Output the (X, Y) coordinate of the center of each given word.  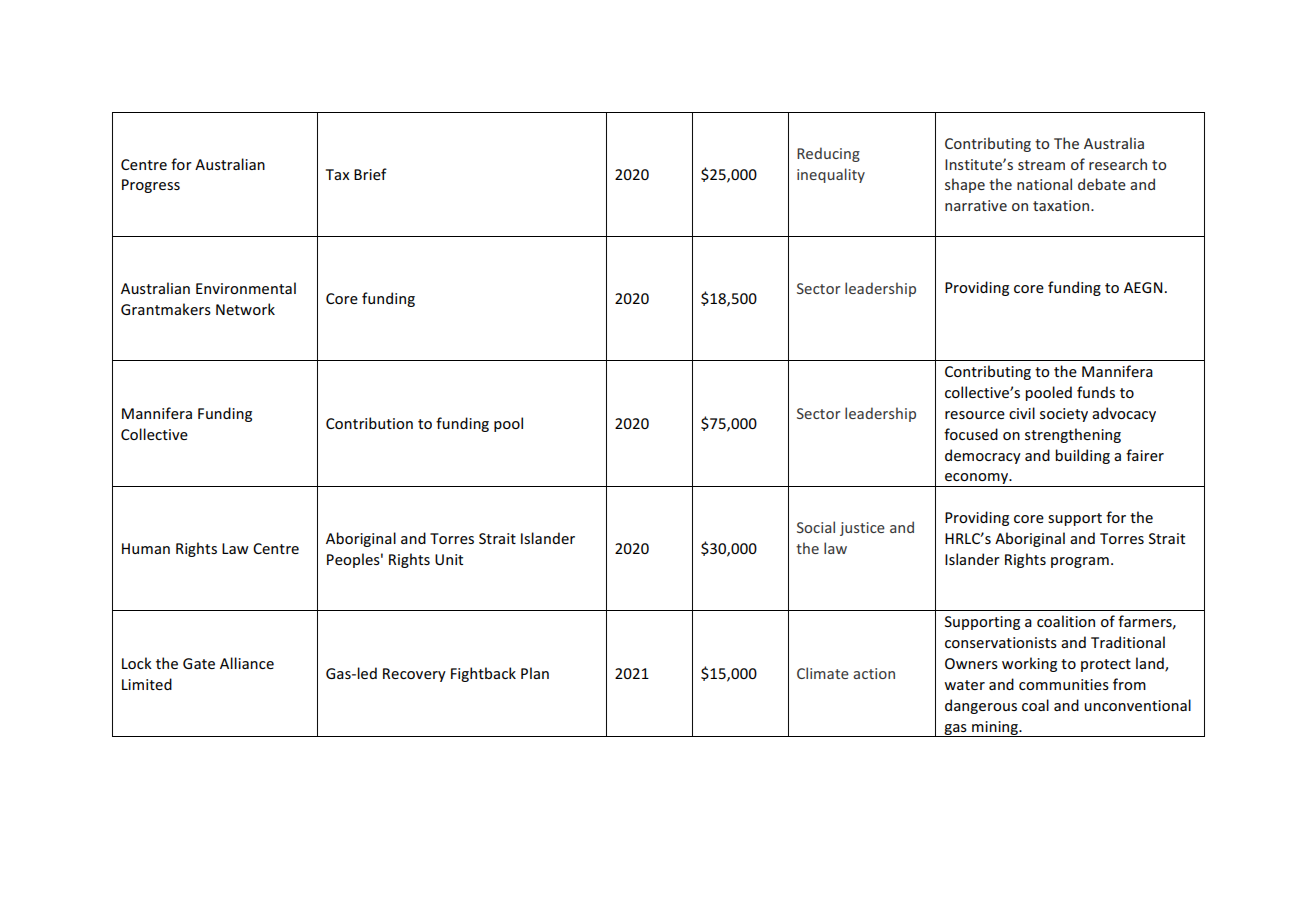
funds (1096, 392)
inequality (831, 175)
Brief (370, 174)
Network (245, 309)
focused (971, 434)
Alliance (247, 663)
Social (816, 527)
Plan (535, 673)
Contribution (369, 423)
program (1080, 562)
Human (146, 548)
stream (1041, 165)
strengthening (1073, 435)
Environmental (246, 288)
